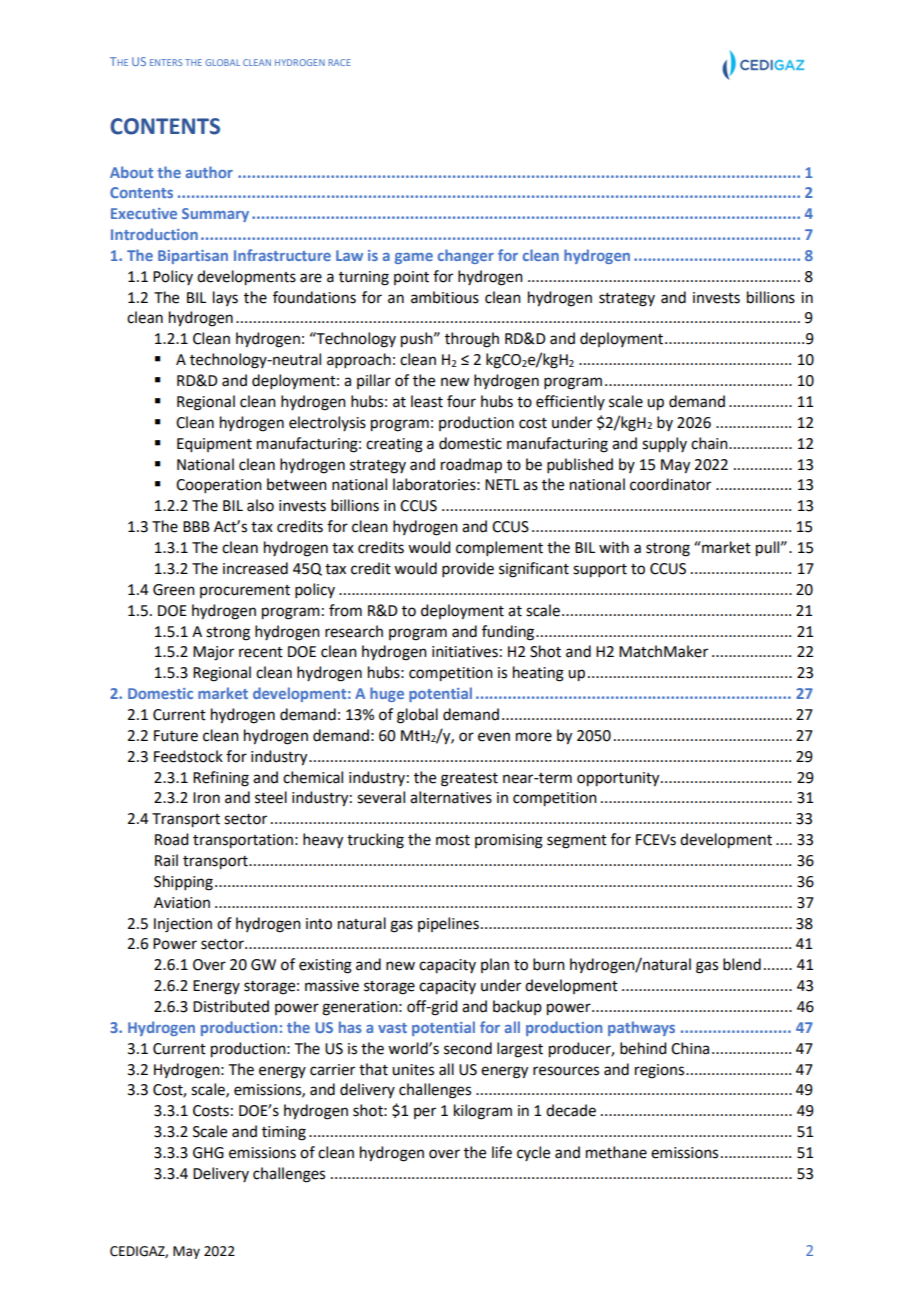 This image has width=924, height=1308. Describe the element at coordinates (468, 569) in the image. I see `provide` at that location.
